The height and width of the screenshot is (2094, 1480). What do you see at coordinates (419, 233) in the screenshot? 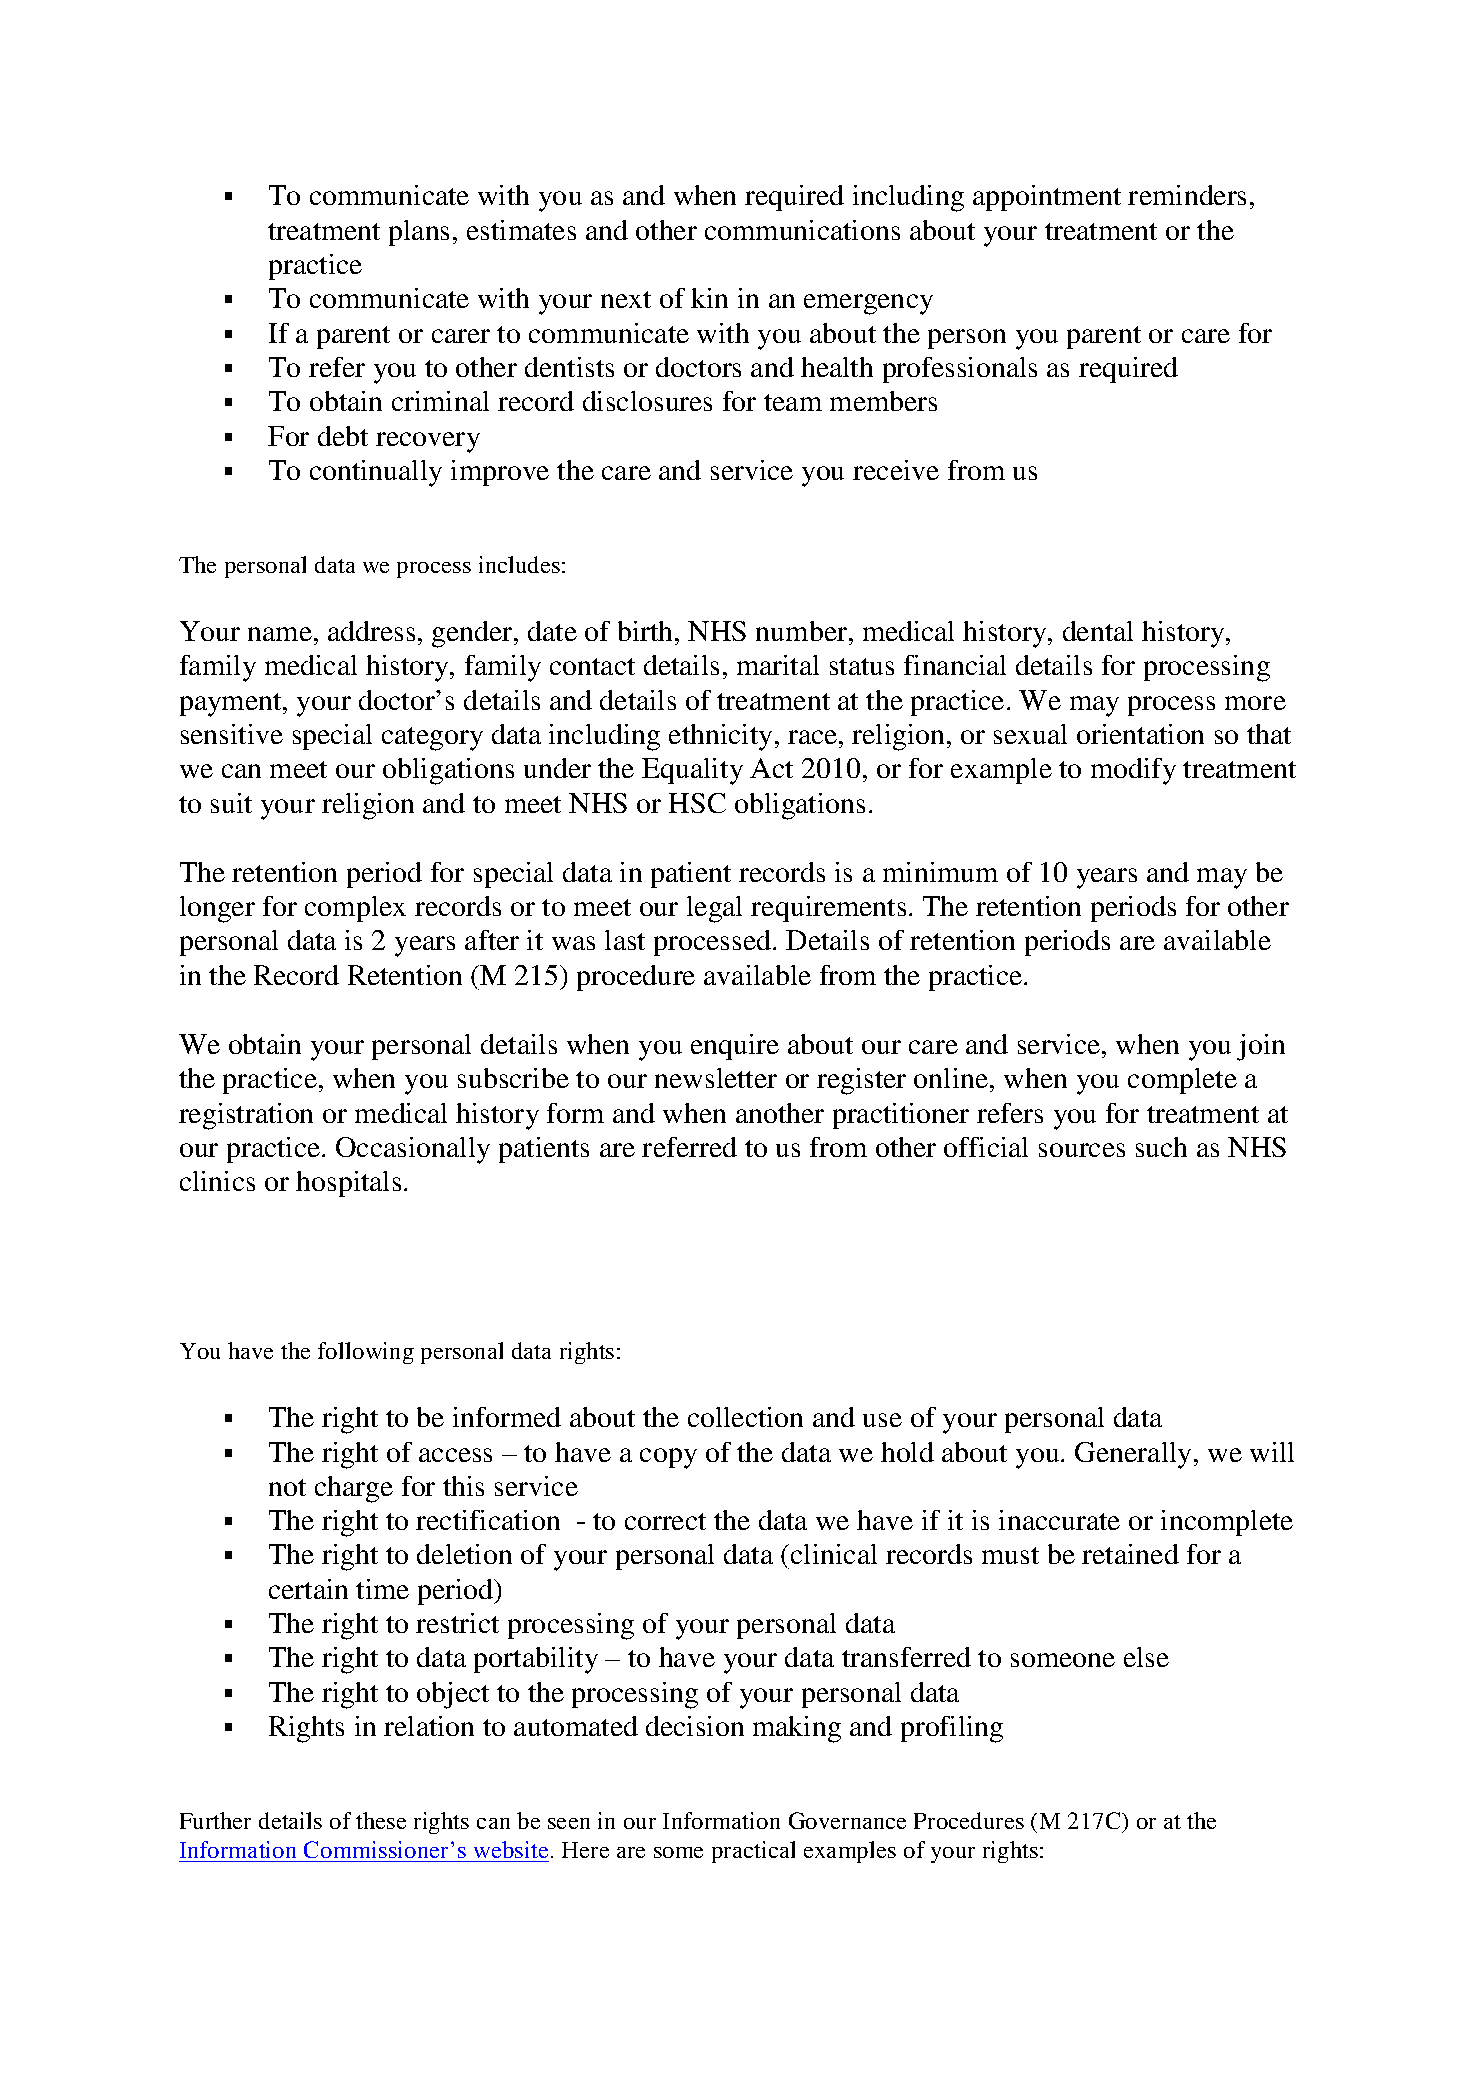
I see `plans` at bounding box center [419, 233].
